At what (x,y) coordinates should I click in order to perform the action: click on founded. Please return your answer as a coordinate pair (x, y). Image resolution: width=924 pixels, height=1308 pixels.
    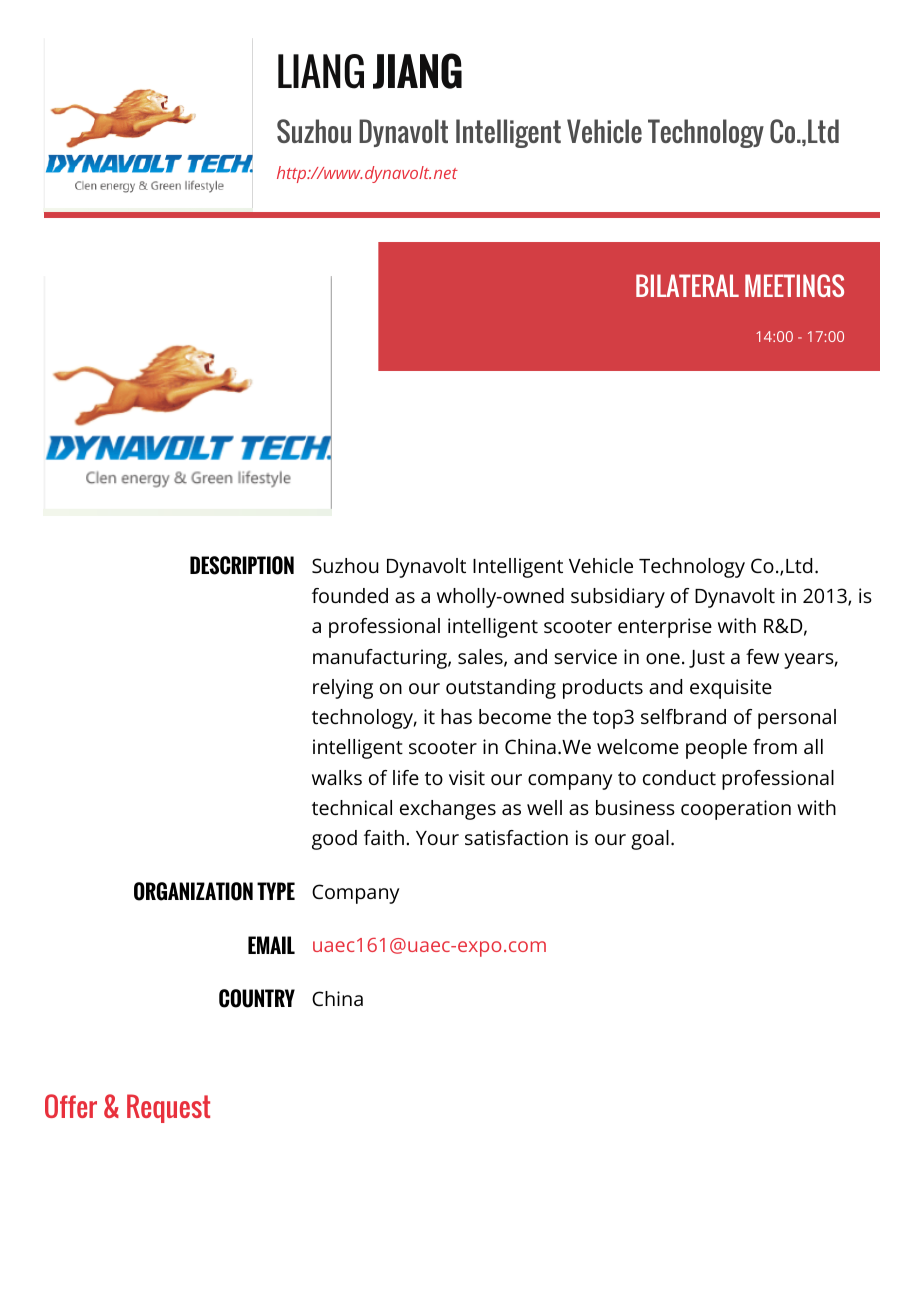
    Looking at the image, I should click on (350, 595).
